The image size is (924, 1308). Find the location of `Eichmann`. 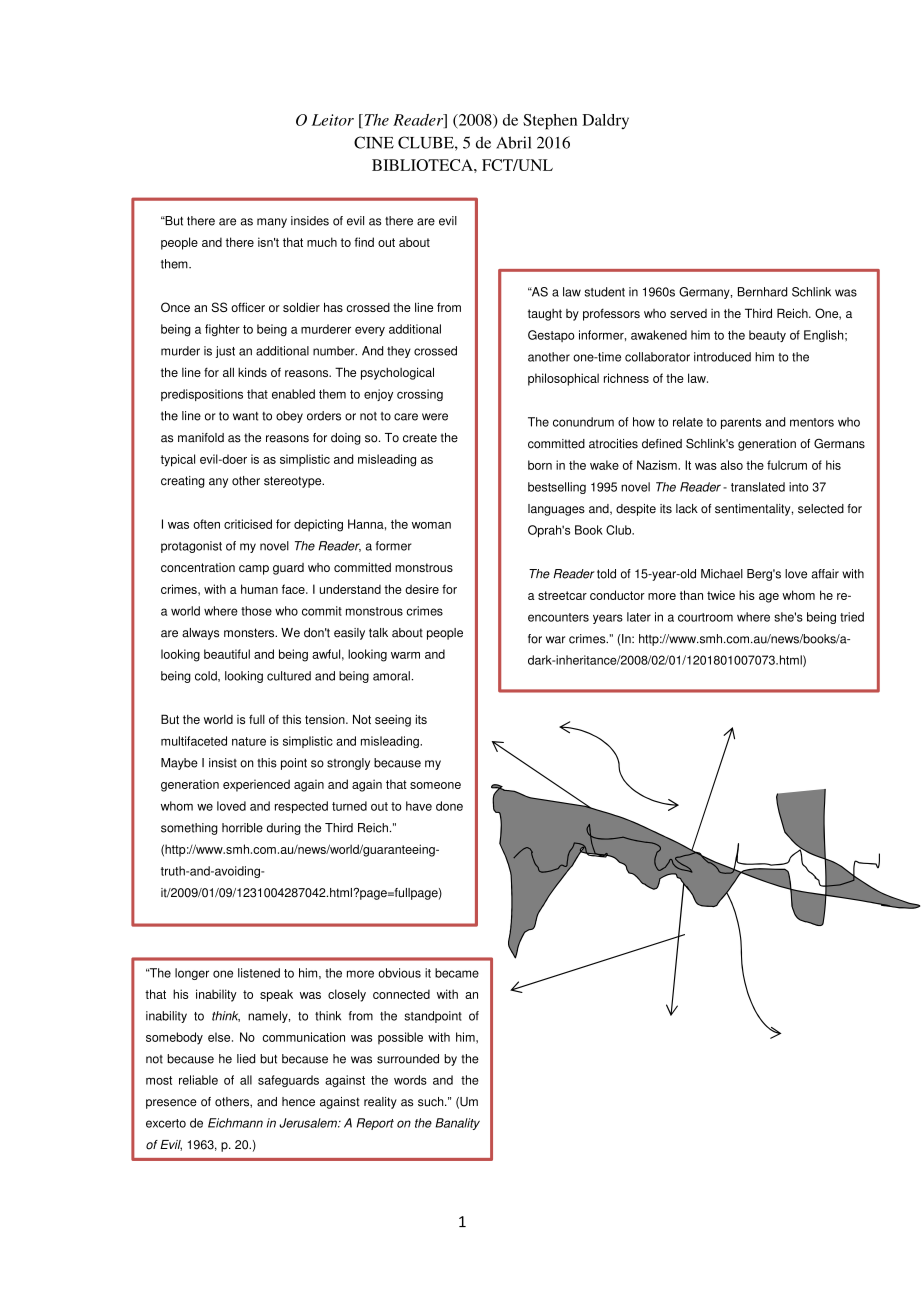

Eichmann is located at coordinates (235, 1123).
